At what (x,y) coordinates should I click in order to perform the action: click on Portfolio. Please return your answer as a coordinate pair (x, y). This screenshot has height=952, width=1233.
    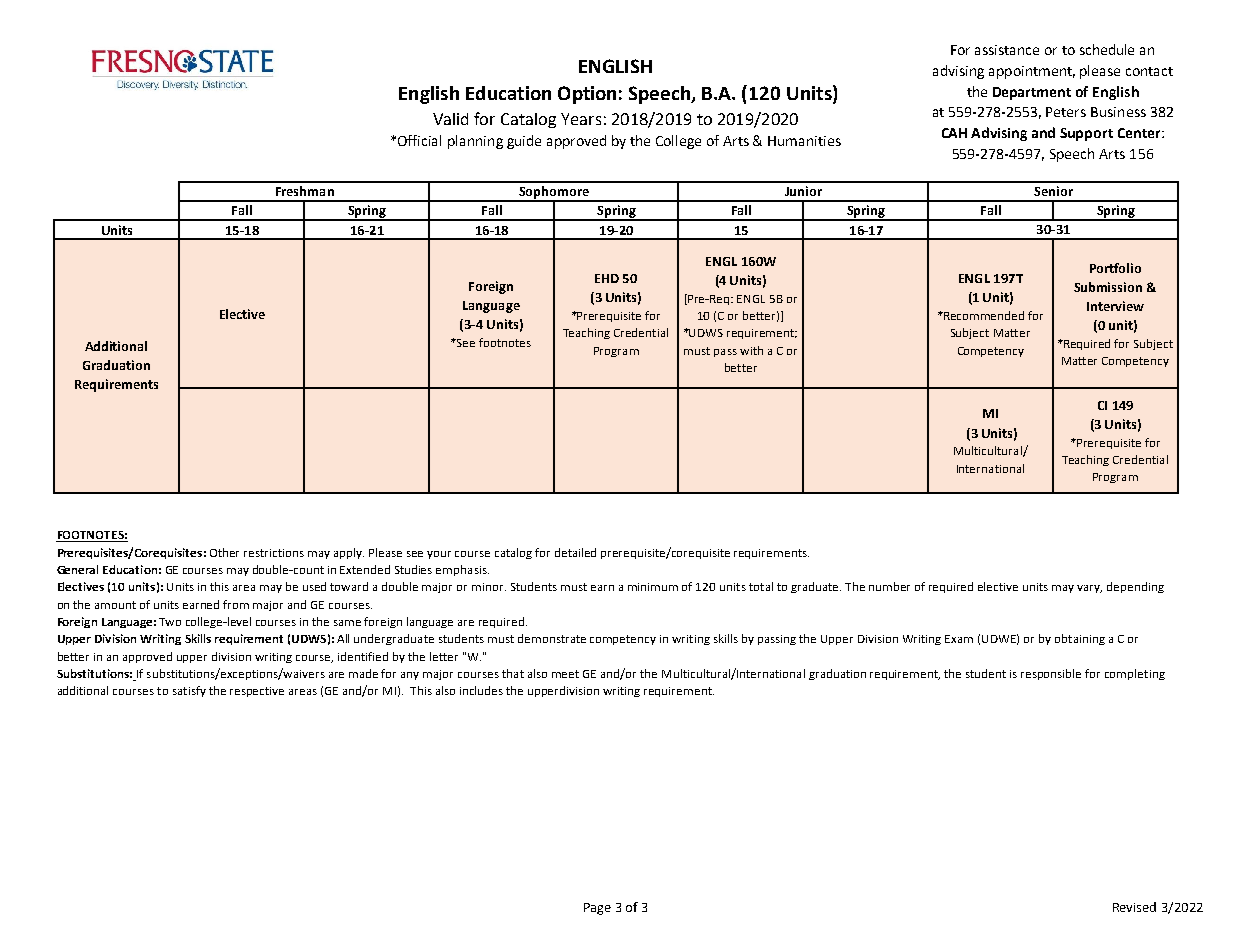
    Looking at the image, I should click on (1115, 268).
